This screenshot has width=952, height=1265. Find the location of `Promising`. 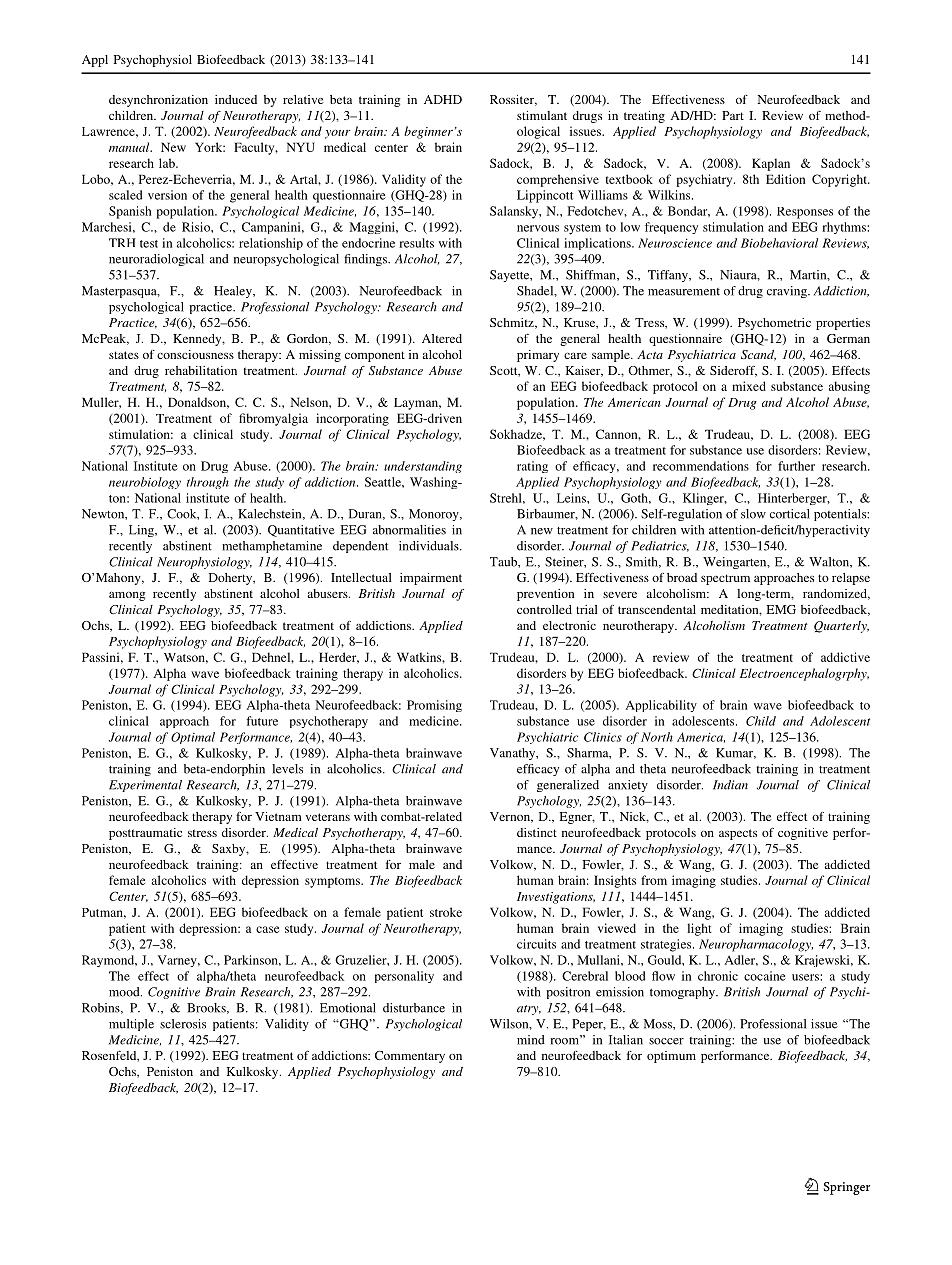

Promising is located at coordinates (434, 706).
